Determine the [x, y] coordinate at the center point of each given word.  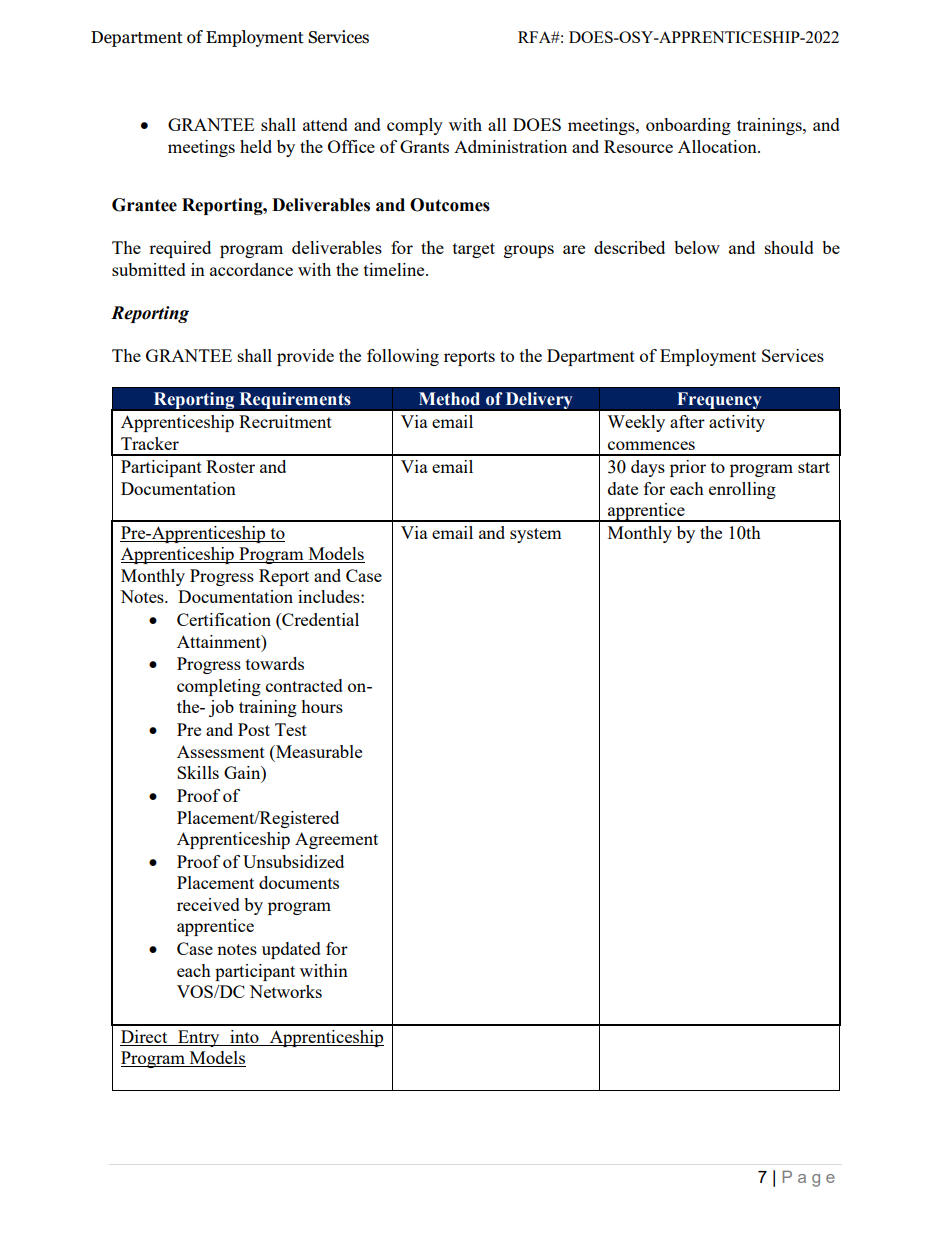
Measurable [318, 751]
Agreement [336, 840]
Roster [230, 466]
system [536, 535]
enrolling [742, 490]
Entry [199, 1038]
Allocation [718, 146]
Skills [198, 772]
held [256, 146]
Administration [510, 146]
